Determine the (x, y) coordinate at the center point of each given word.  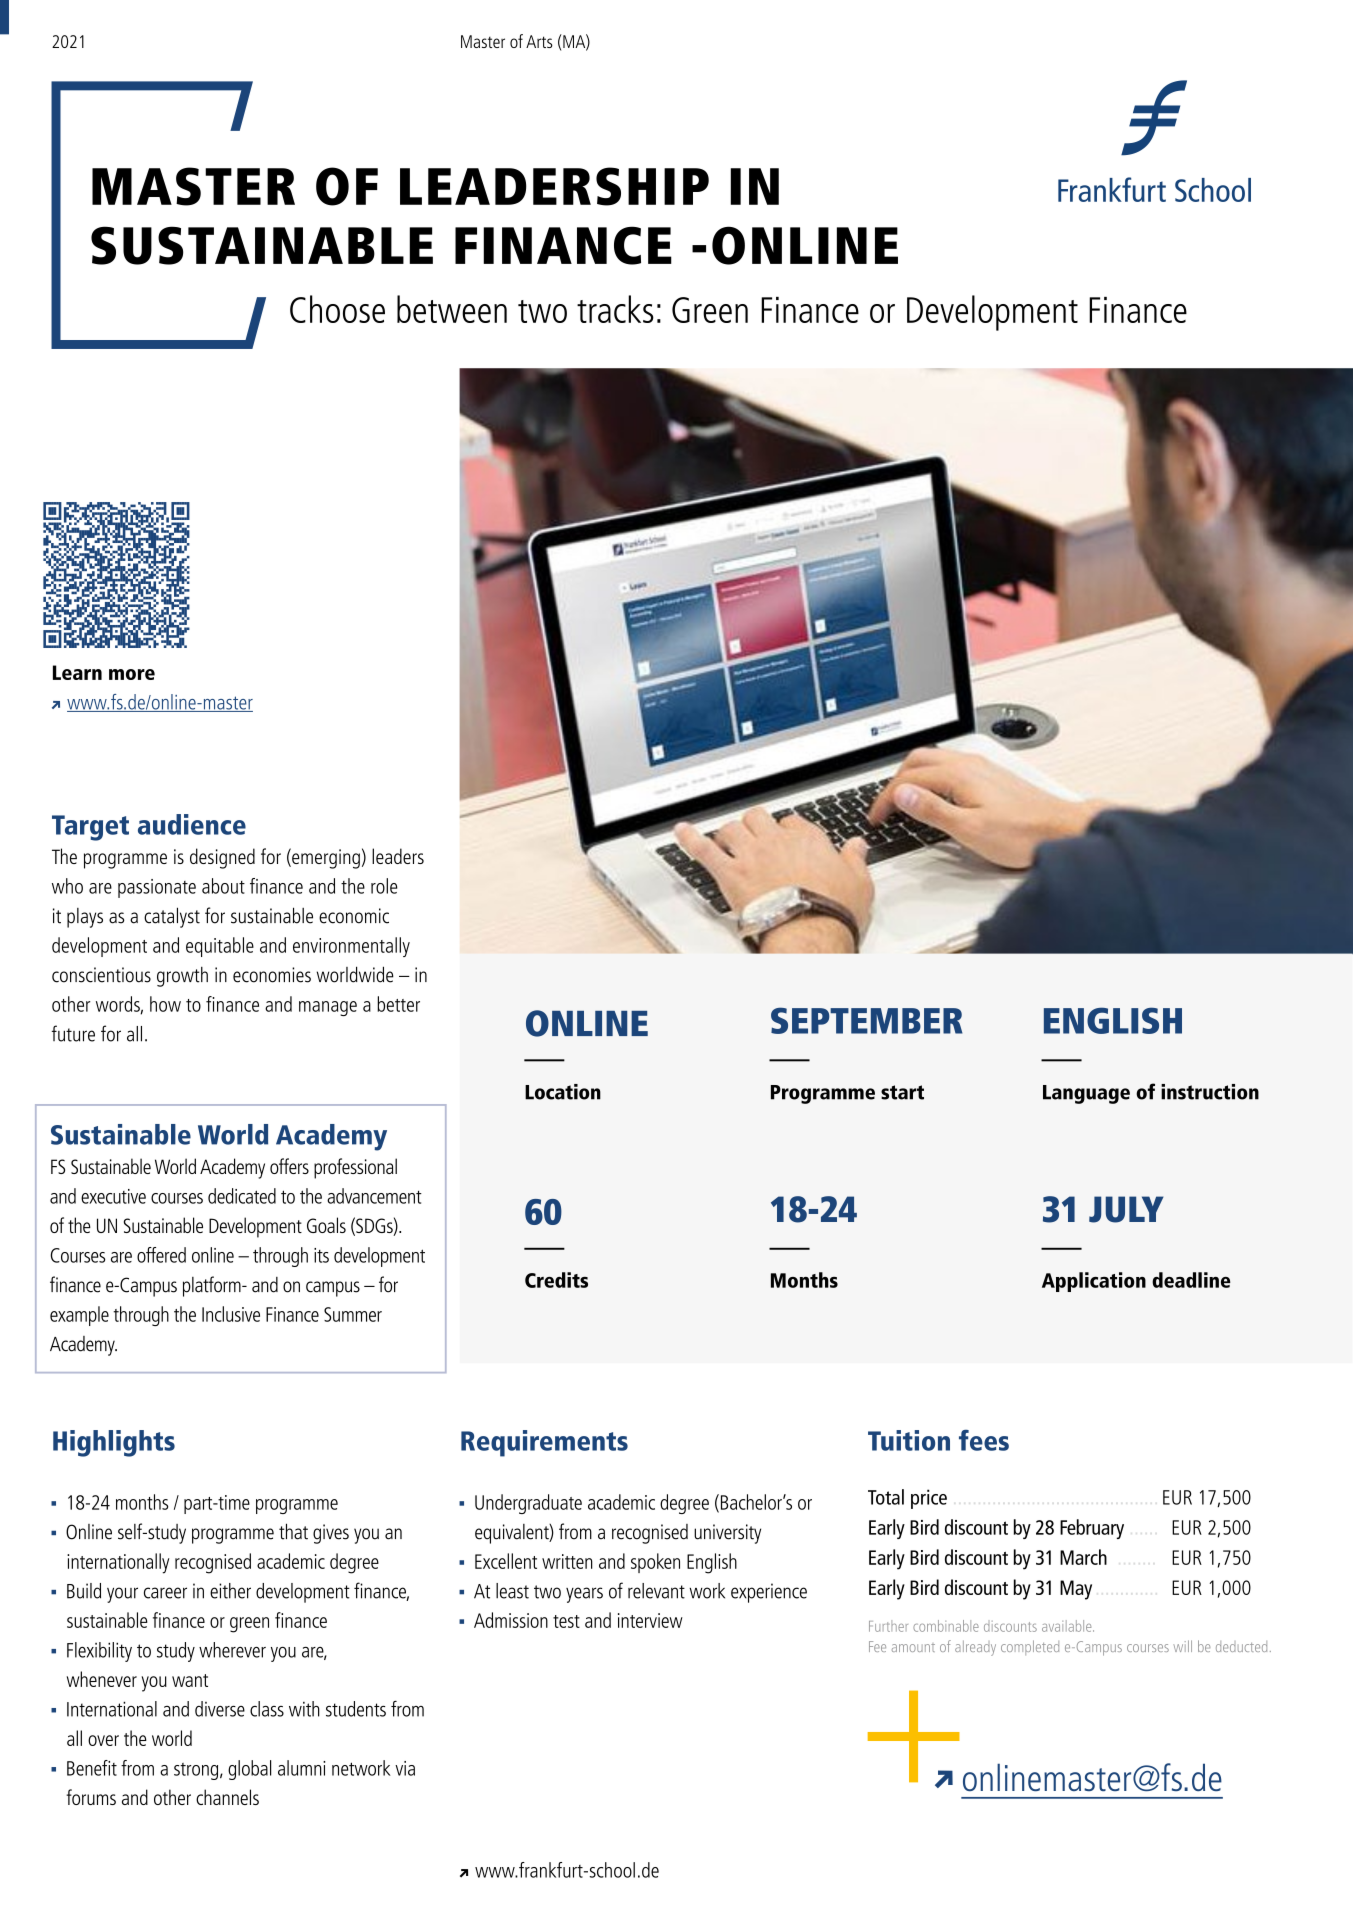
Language (1086, 1094)
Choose (337, 309)
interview (650, 1620)
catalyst (172, 917)
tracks (615, 309)
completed (1030, 1647)
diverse (220, 1709)
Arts (539, 41)
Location (563, 1092)
